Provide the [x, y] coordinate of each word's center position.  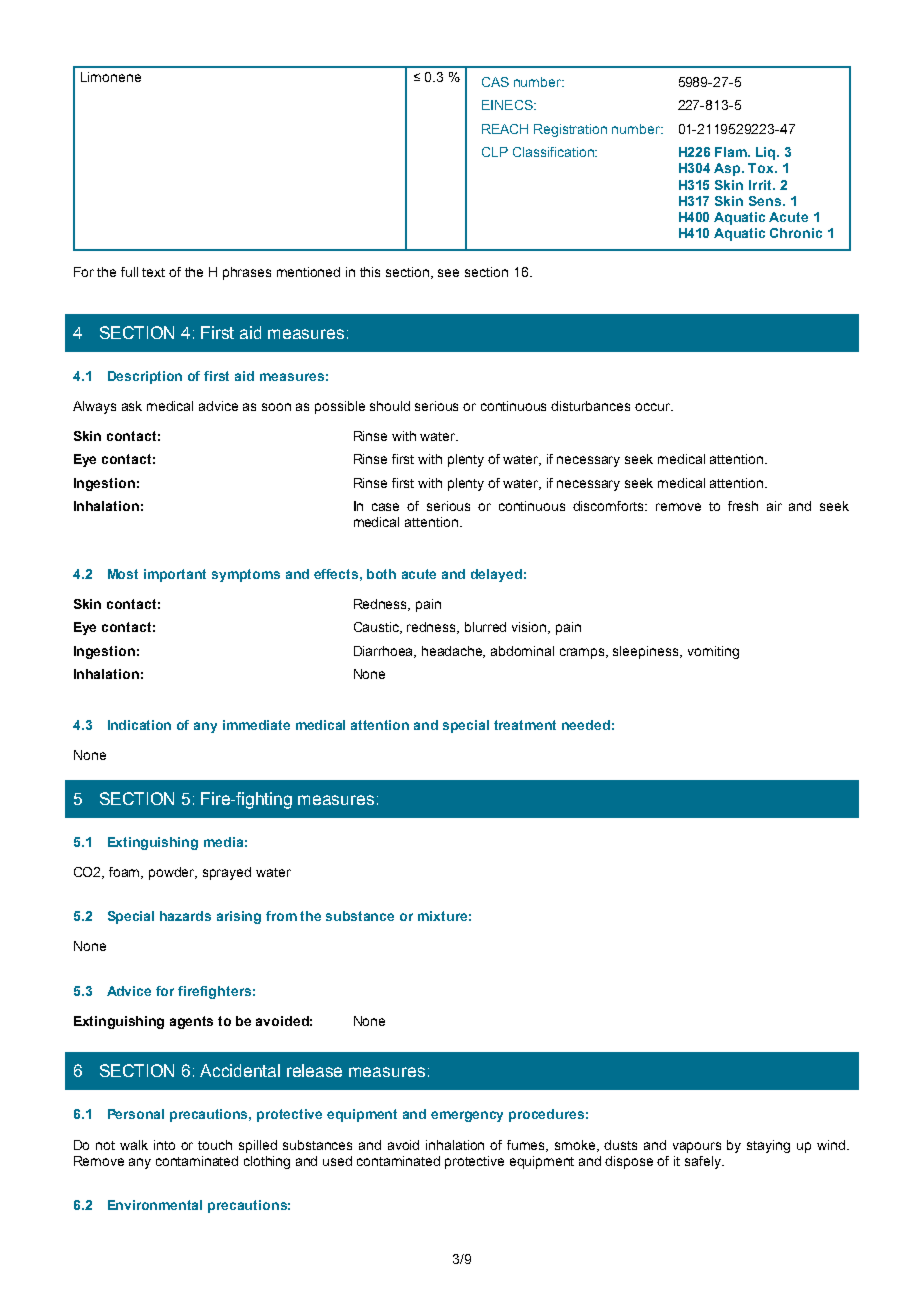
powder [173, 873]
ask [132, 406]
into [164, 1145]
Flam [732, 152]
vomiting [713, 652]
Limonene [111, 77]
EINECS [508, 105]
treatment [525, 725]
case [385, 507]
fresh [743, 506]
